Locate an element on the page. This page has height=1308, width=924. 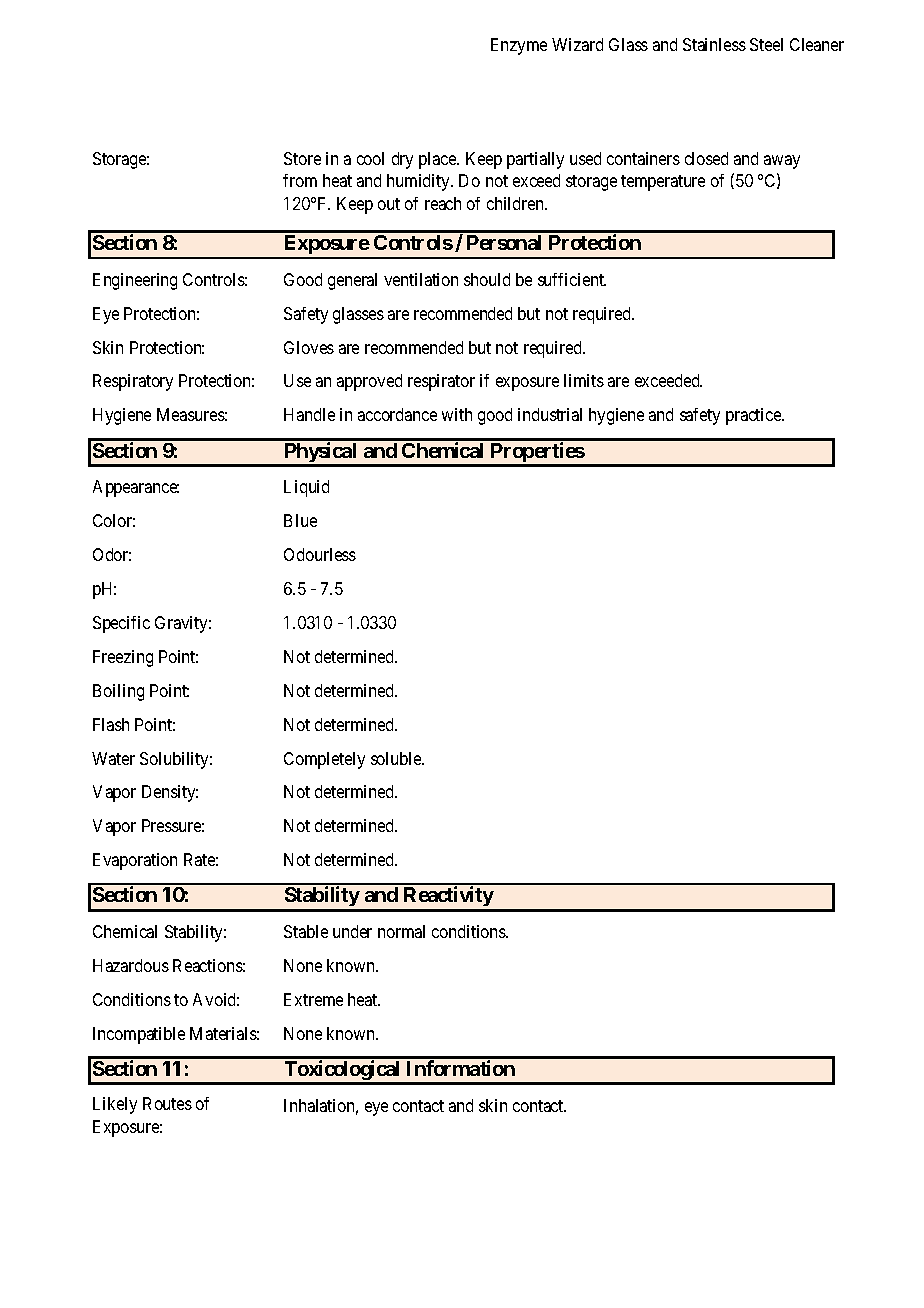
Freezing is located at coordinates (123, 658).
